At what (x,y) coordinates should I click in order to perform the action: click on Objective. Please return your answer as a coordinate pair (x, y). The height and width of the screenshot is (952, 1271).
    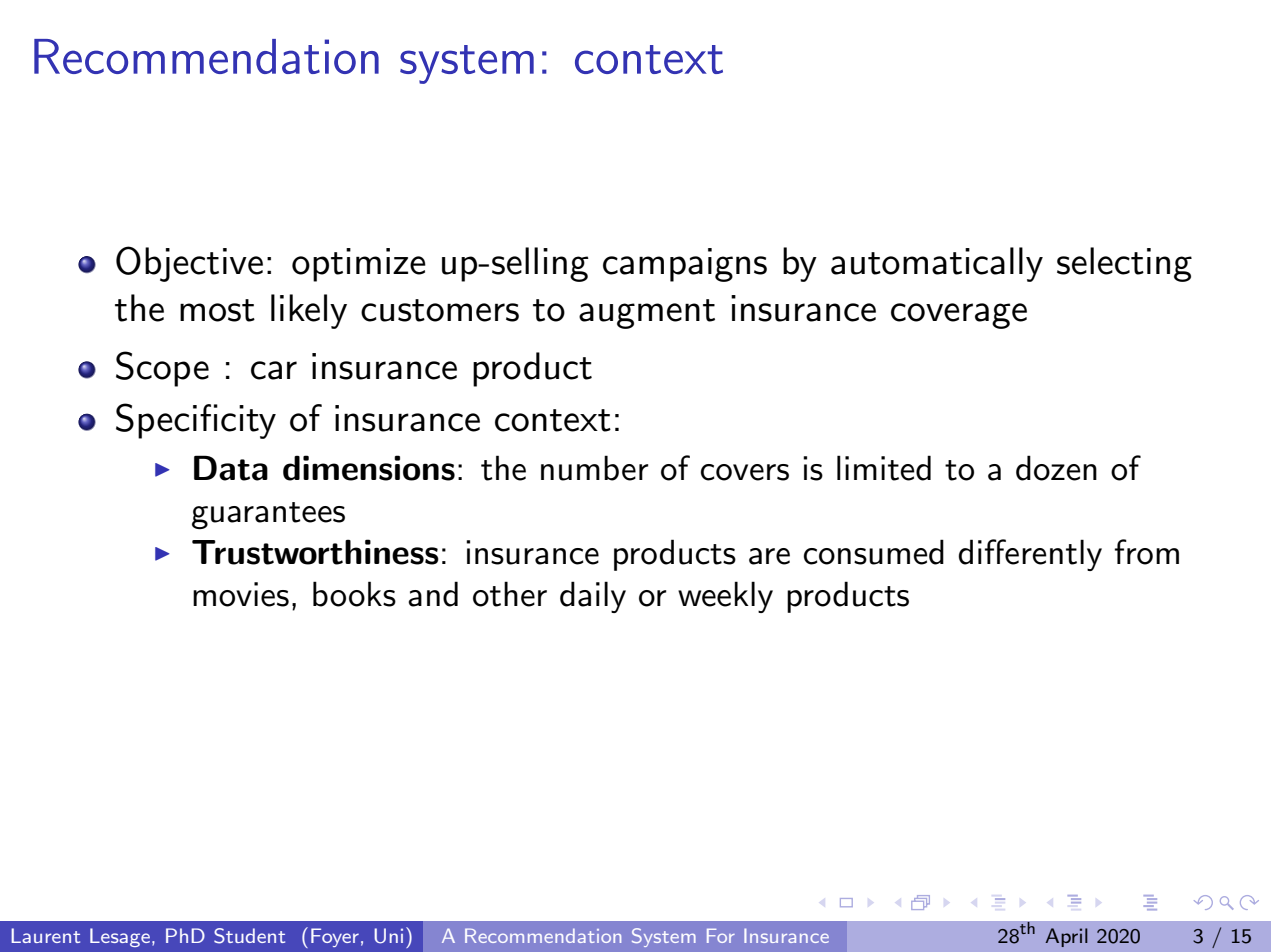
    Looking at the image, I should click on (189, 264).
